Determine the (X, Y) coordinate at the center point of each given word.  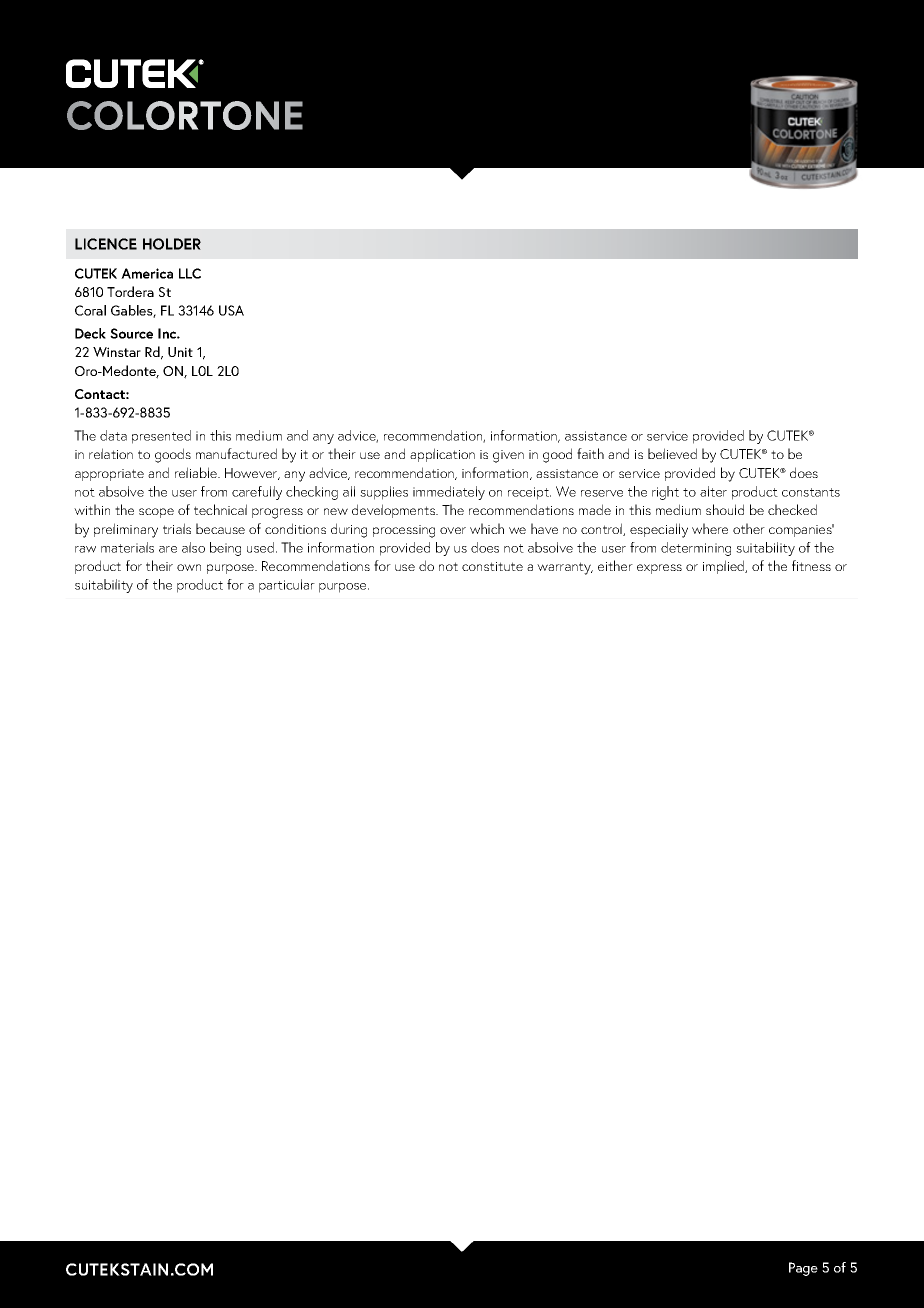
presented (161, 437)
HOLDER (172, 244)
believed (672, 453)
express (659, 569)
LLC (190, 273)
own (189, 567)
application (442, 455)
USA (231, 310)
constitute (492, 566)
